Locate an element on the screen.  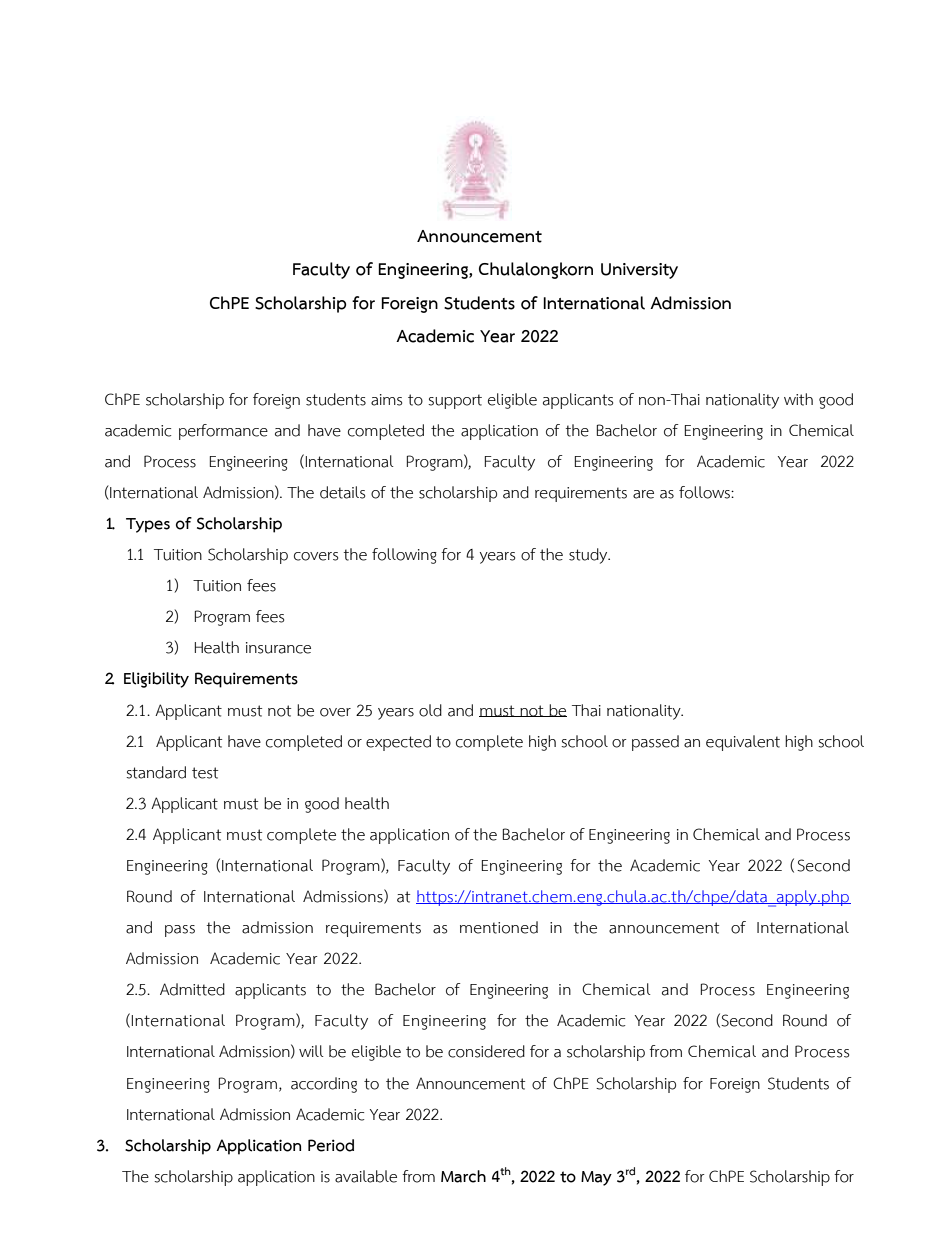
following is located at coordinates (404, 556).
